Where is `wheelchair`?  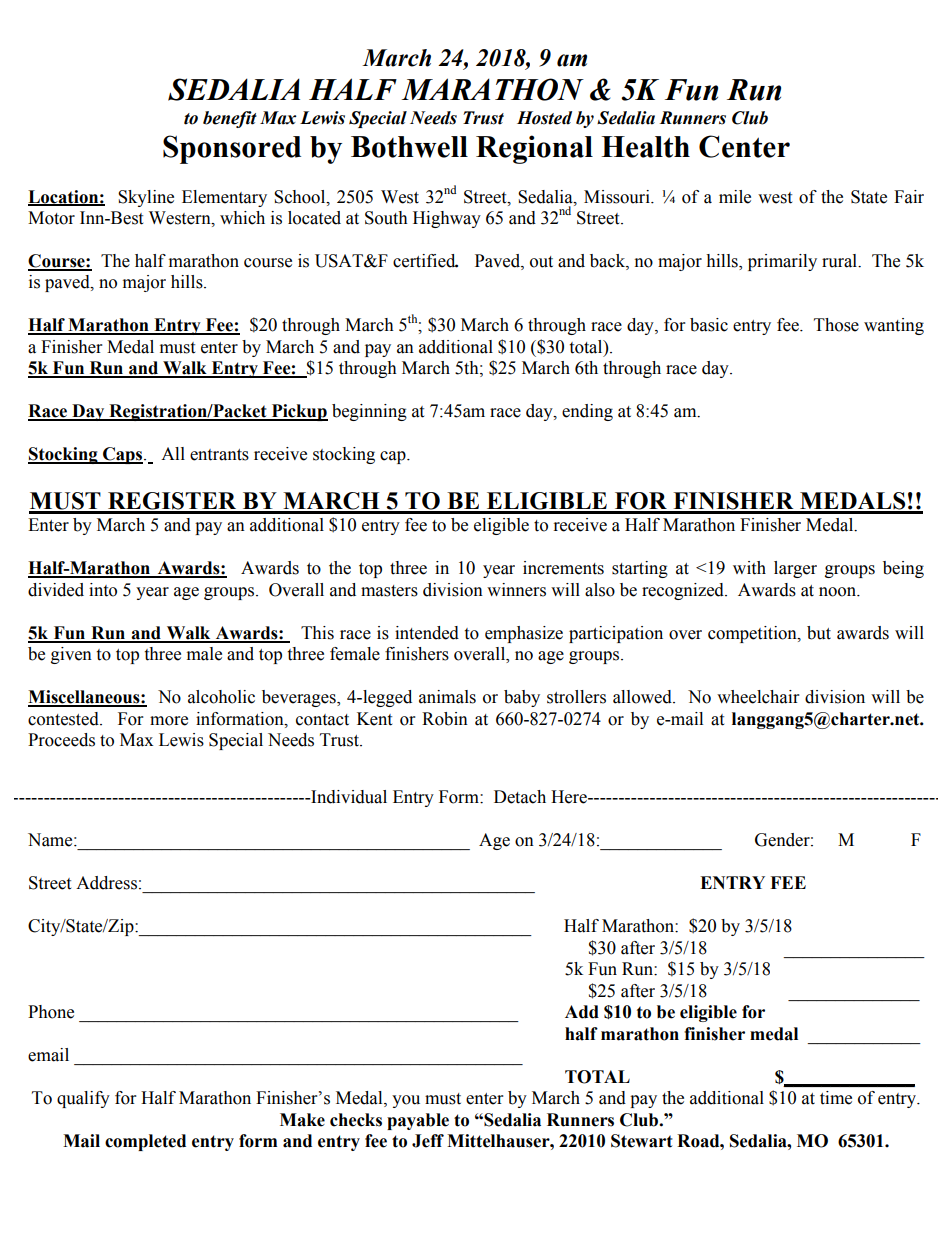
wheelchair is located at coordinates (758, 697).
